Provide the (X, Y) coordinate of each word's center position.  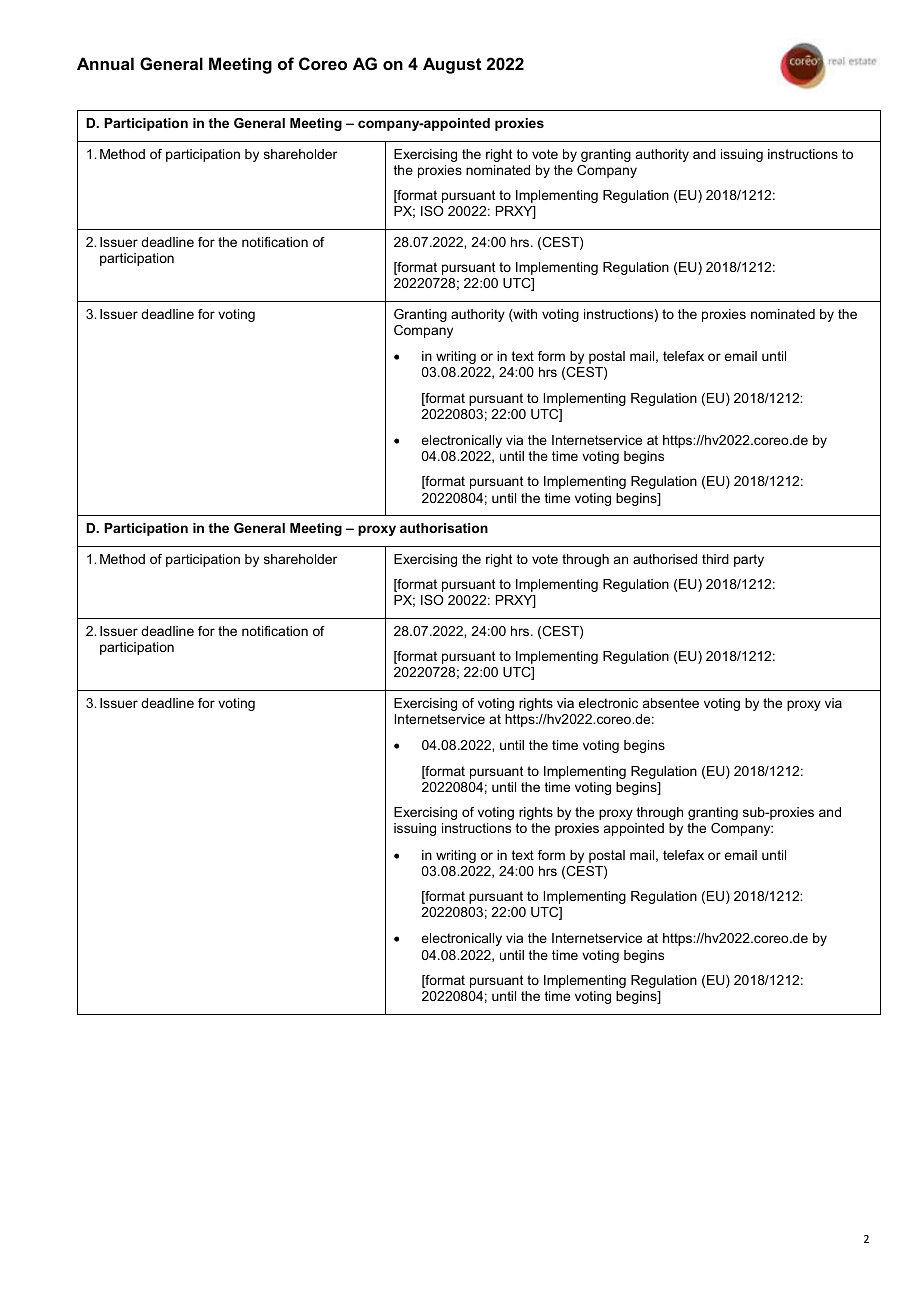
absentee (671, 703)
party (749, 560)
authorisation (444, 528)
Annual (105, 63)
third (715, 559)
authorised (665, 559)
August (452, 65)
